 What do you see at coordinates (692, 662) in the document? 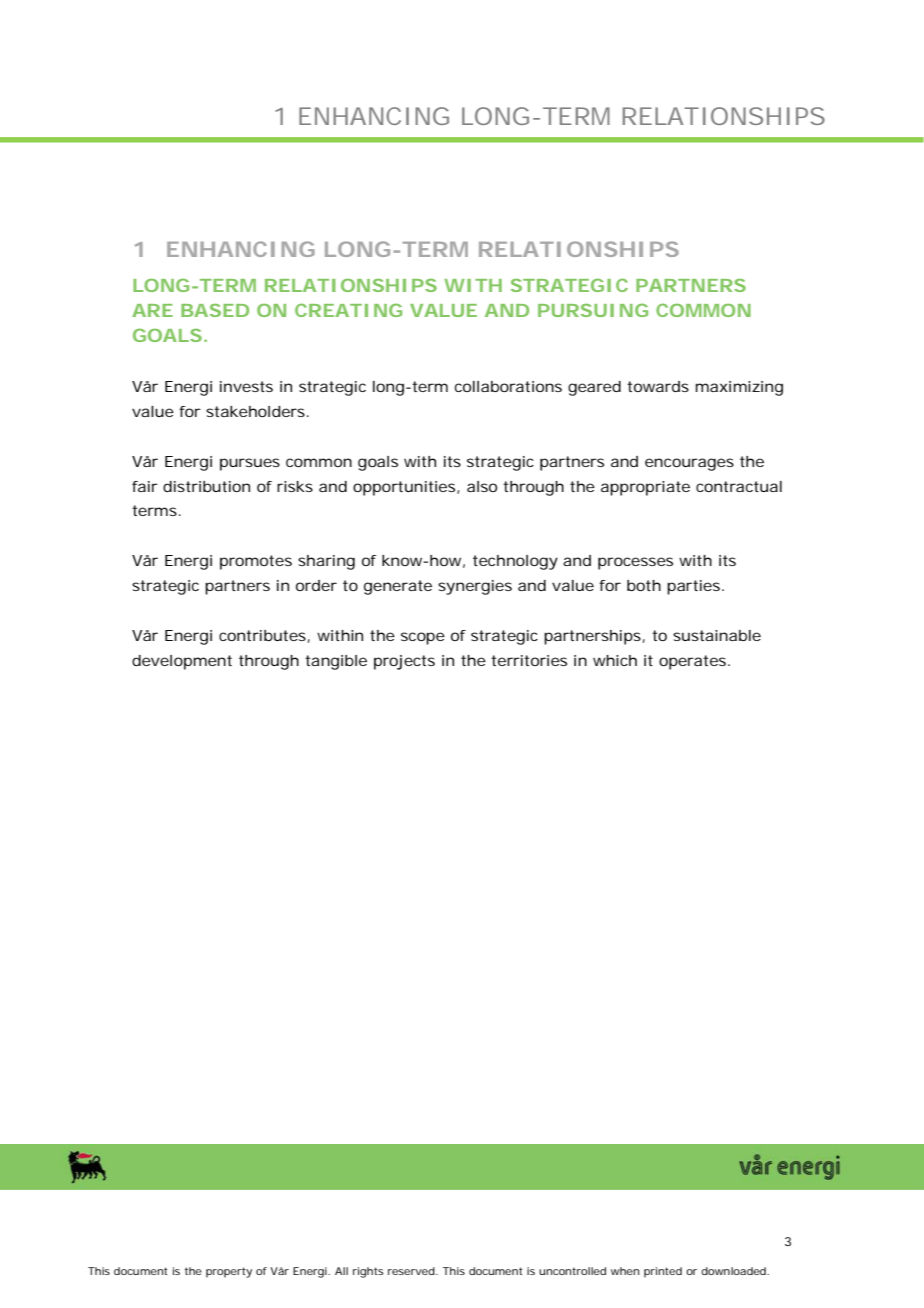
I see `operates` at bounding box center [692, 662].
